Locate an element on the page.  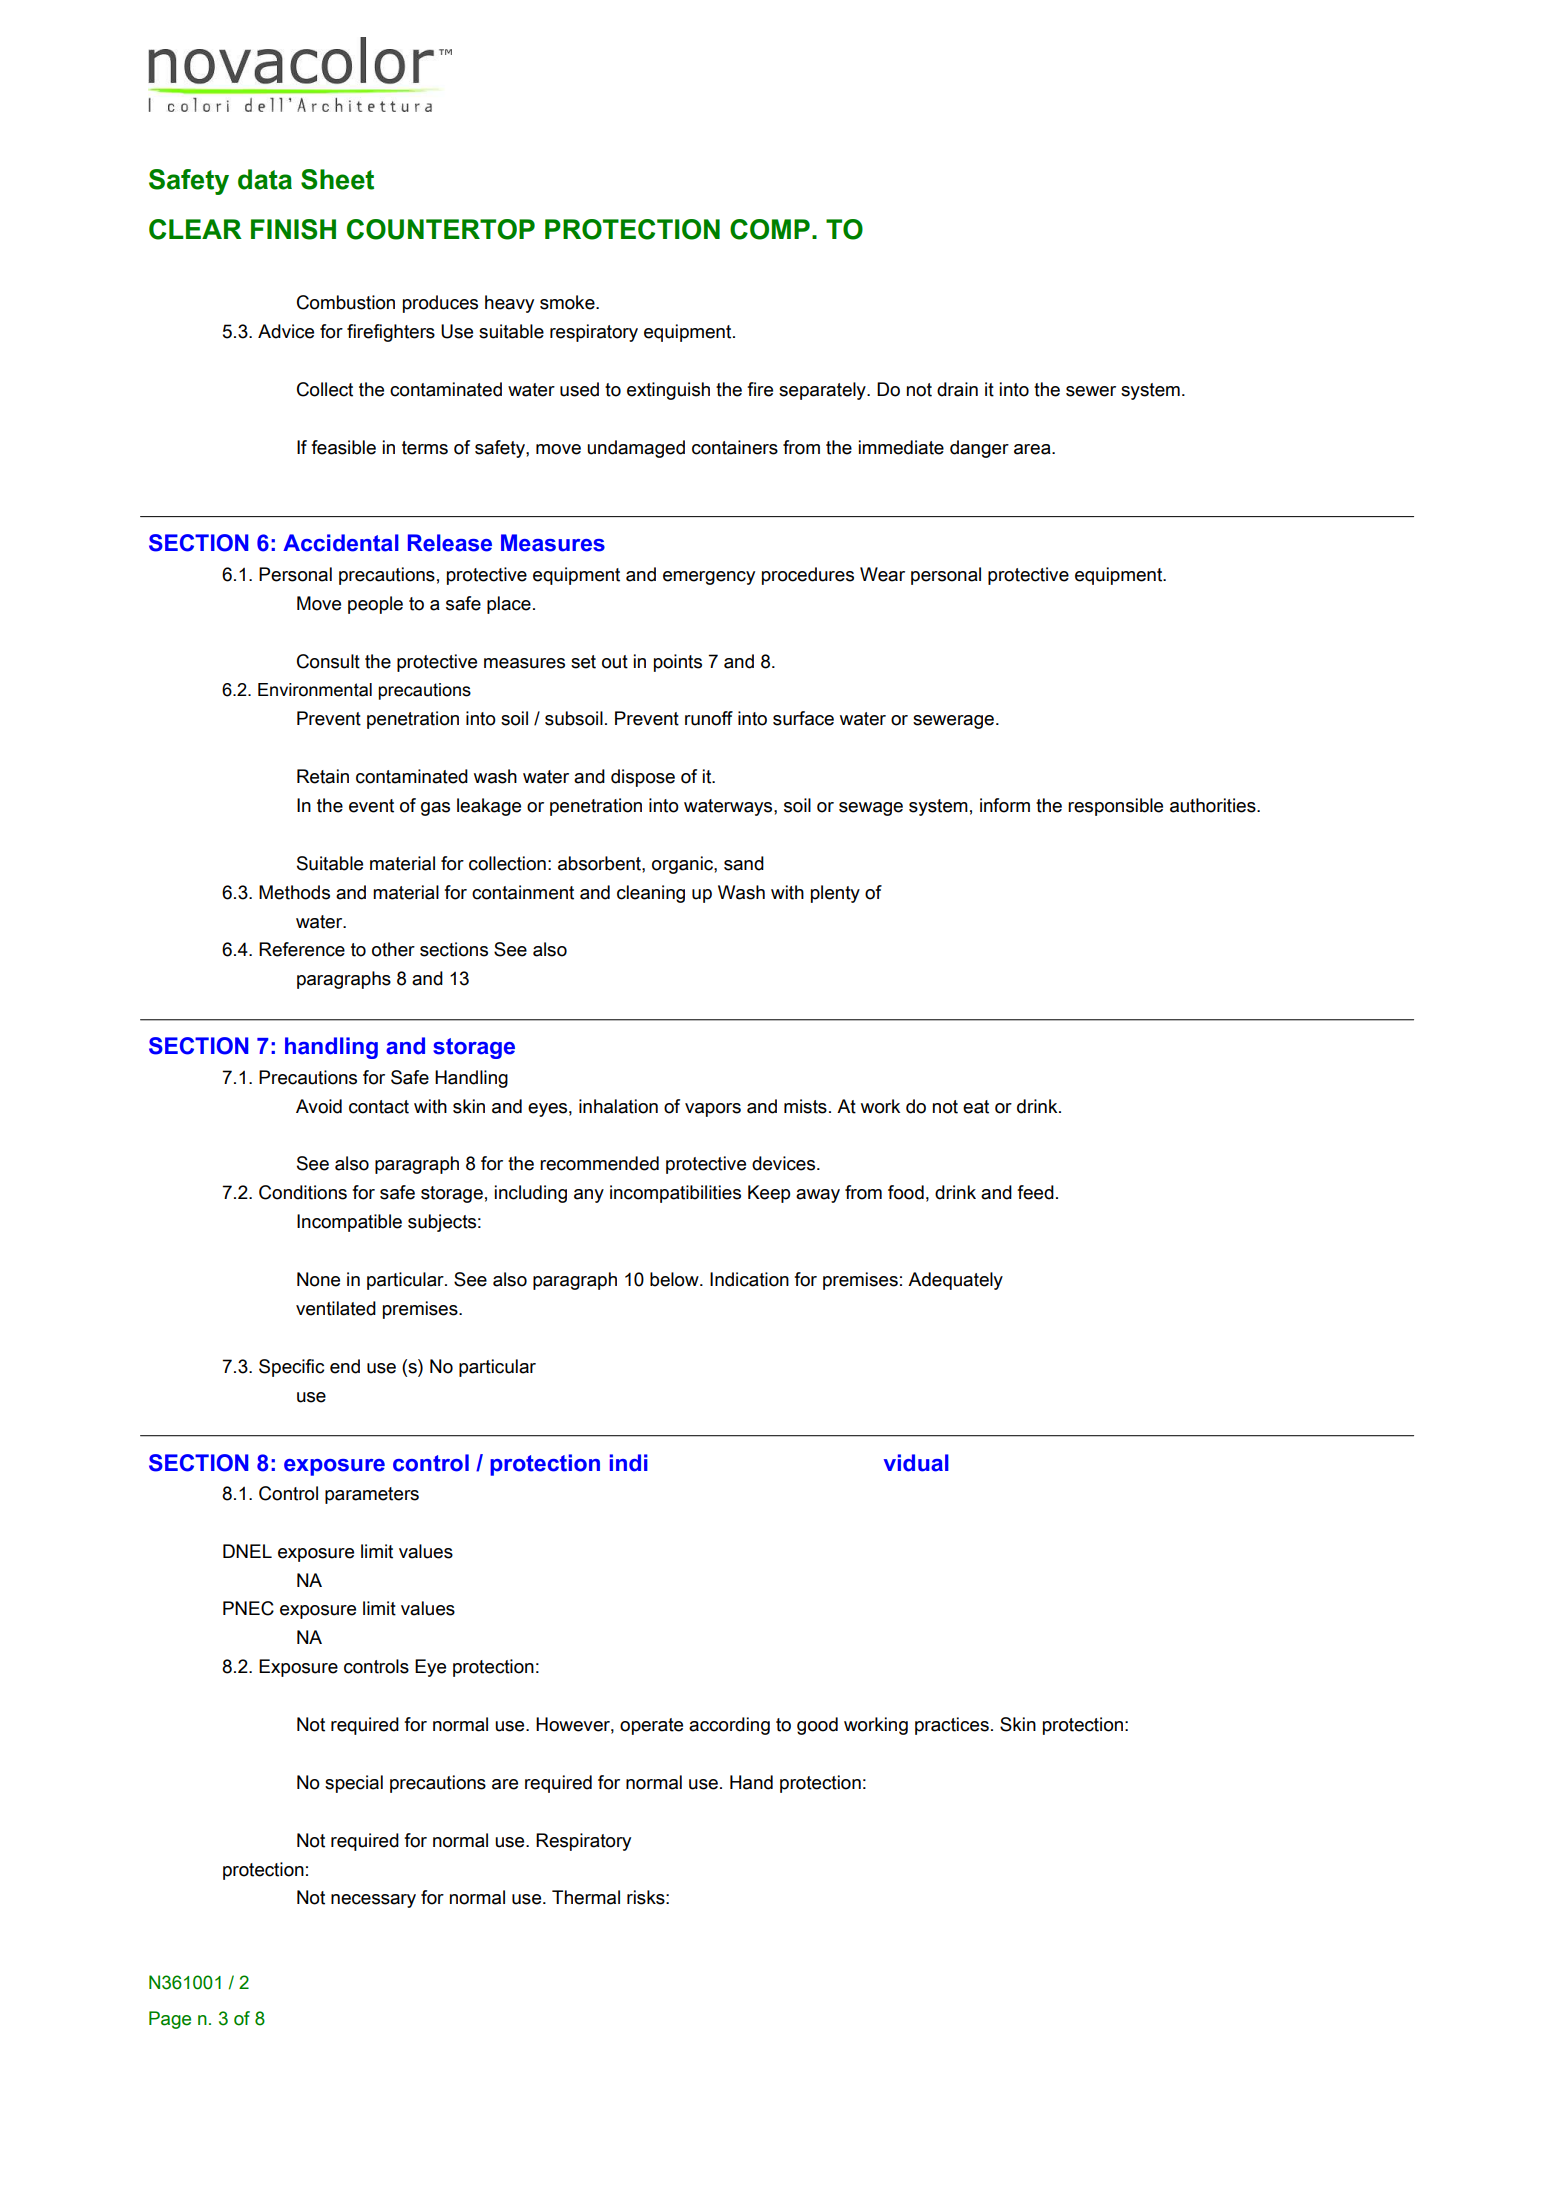
FINISH is located at coordinates (293, 229).
